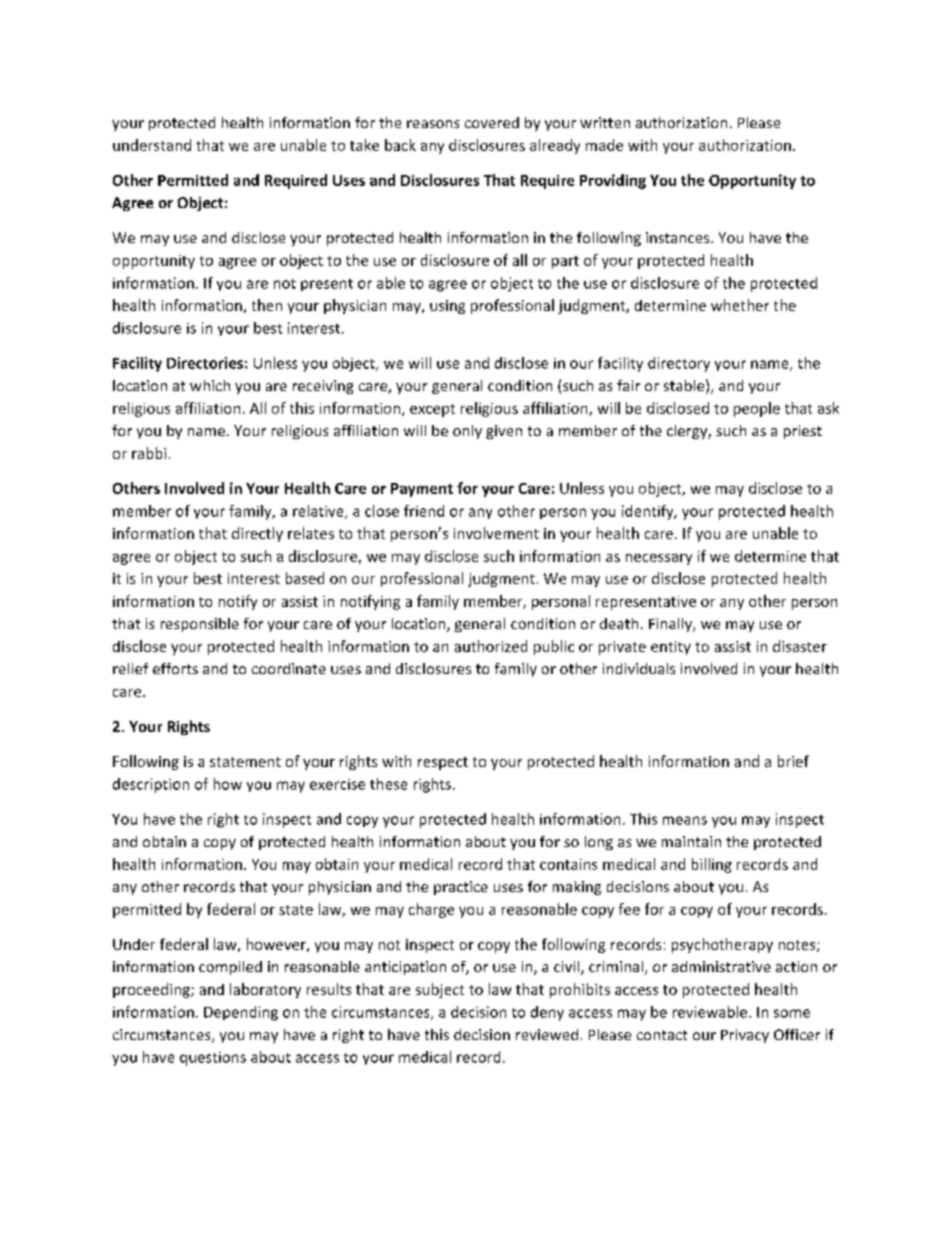 The height and width of the page is (1233, 952). Describe the element at coordinates (432, 410) in the page. I see `except` at that location.
